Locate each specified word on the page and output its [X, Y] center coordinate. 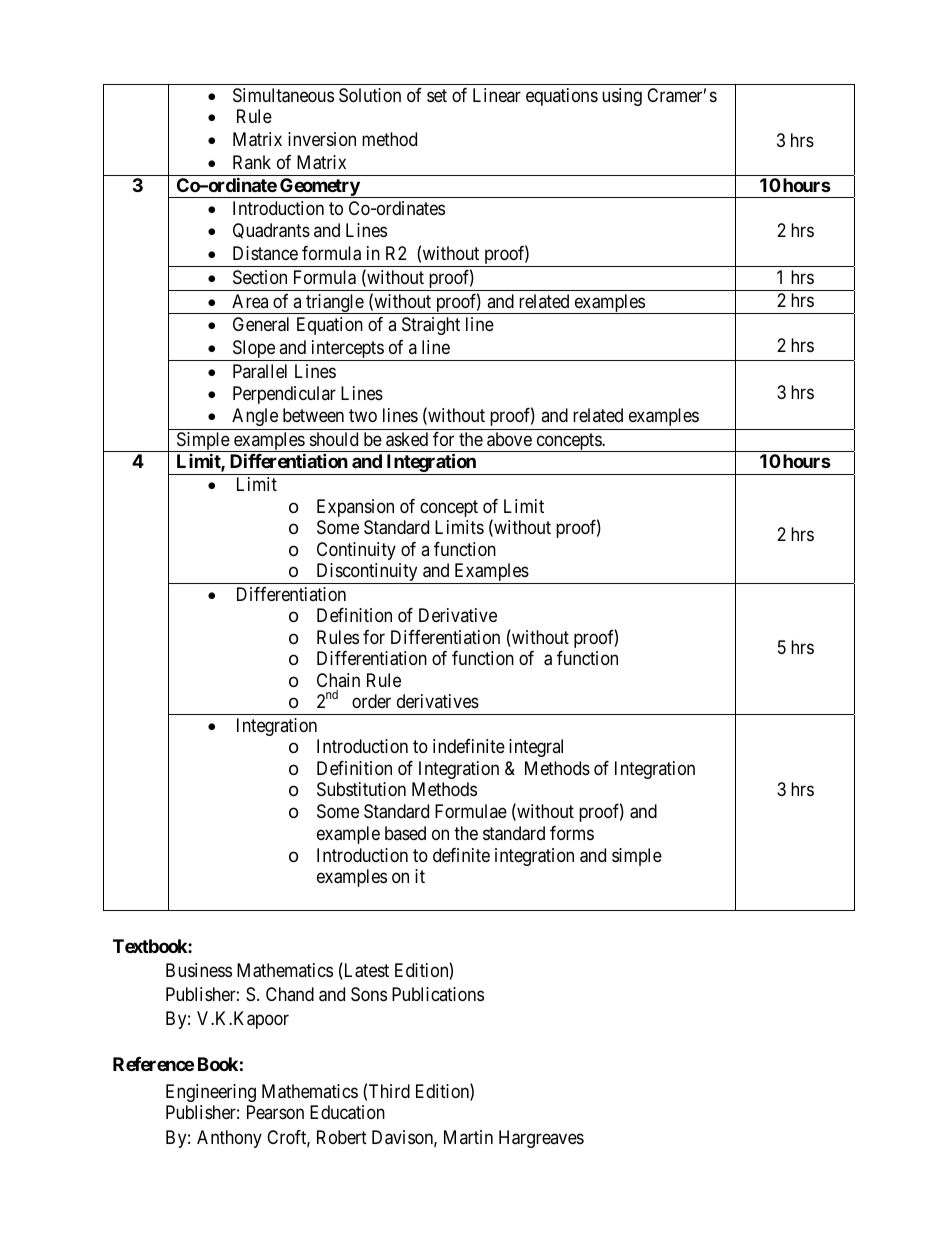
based [405, 833]
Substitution [361, 789]
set [437, 95]
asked [407, 439]
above [509, 439]
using [622, 97]
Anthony [229, 1139]
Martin [468, 1137]
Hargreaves [541, 1139]
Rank [252, 162]
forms [572, 833]
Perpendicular [284, 395]
